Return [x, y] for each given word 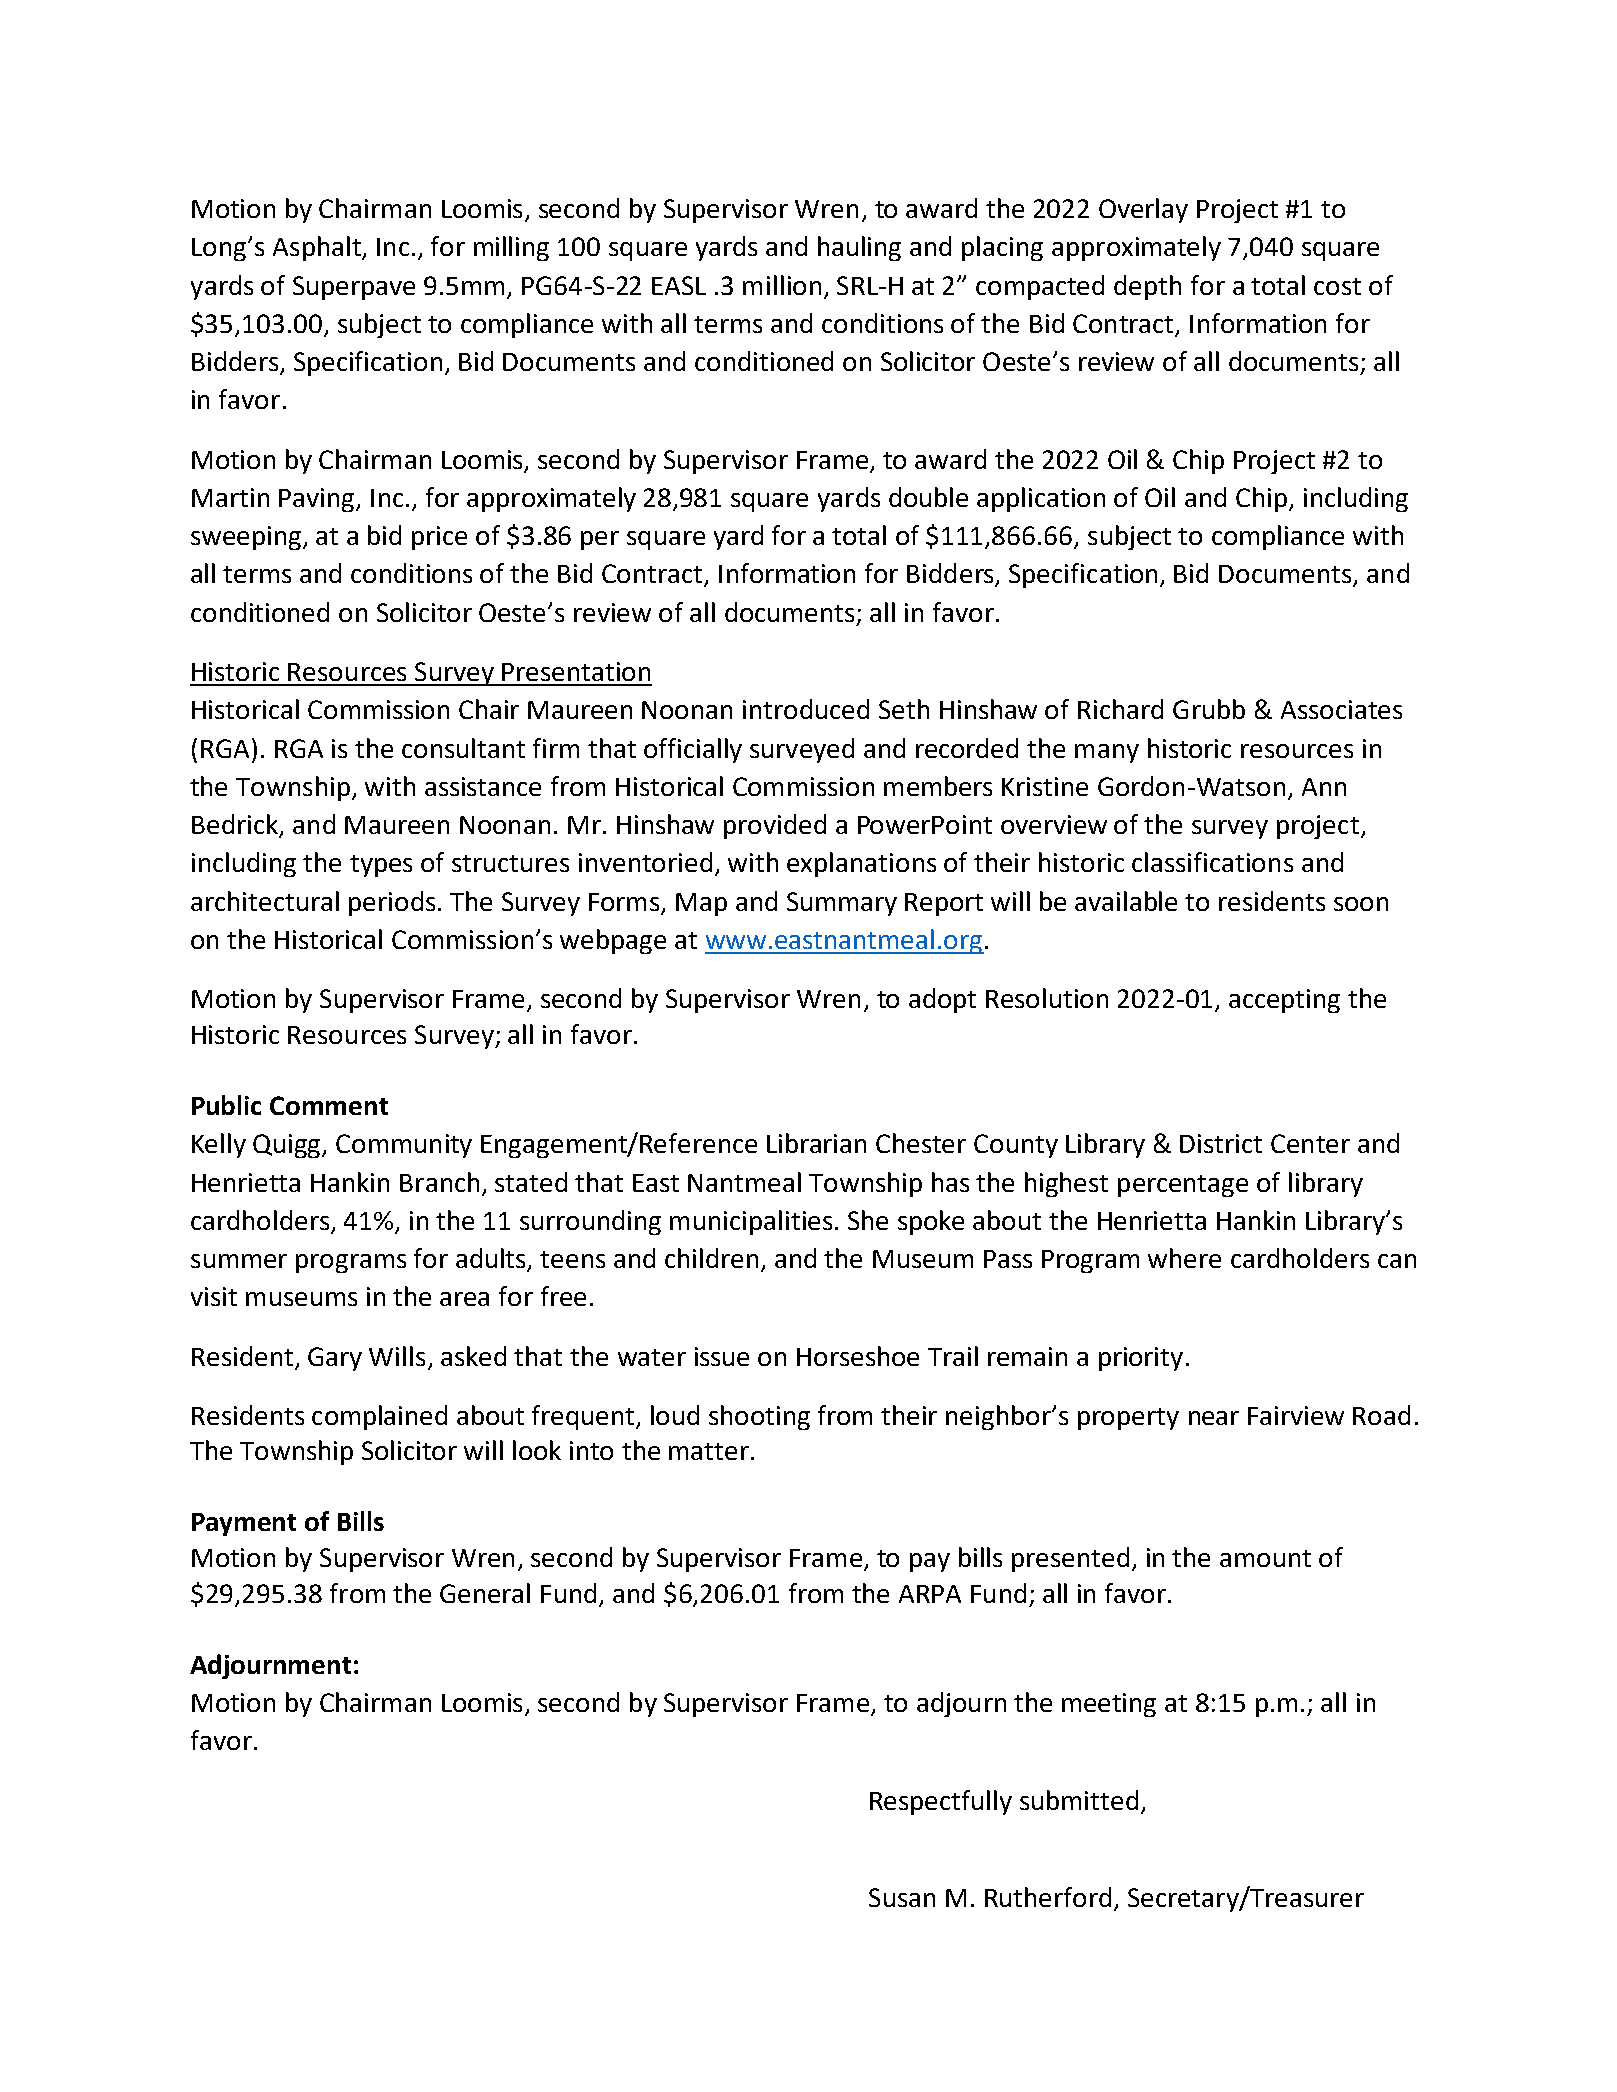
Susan [902, 1897]
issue [722, 1356]
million [782, 285]
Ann [1324, 787]
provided [775, 826]
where [1184, 1258]
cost [1337, 286]
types [381, 866]
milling [511, 248]
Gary [335, 1359]
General [485, 1593]
